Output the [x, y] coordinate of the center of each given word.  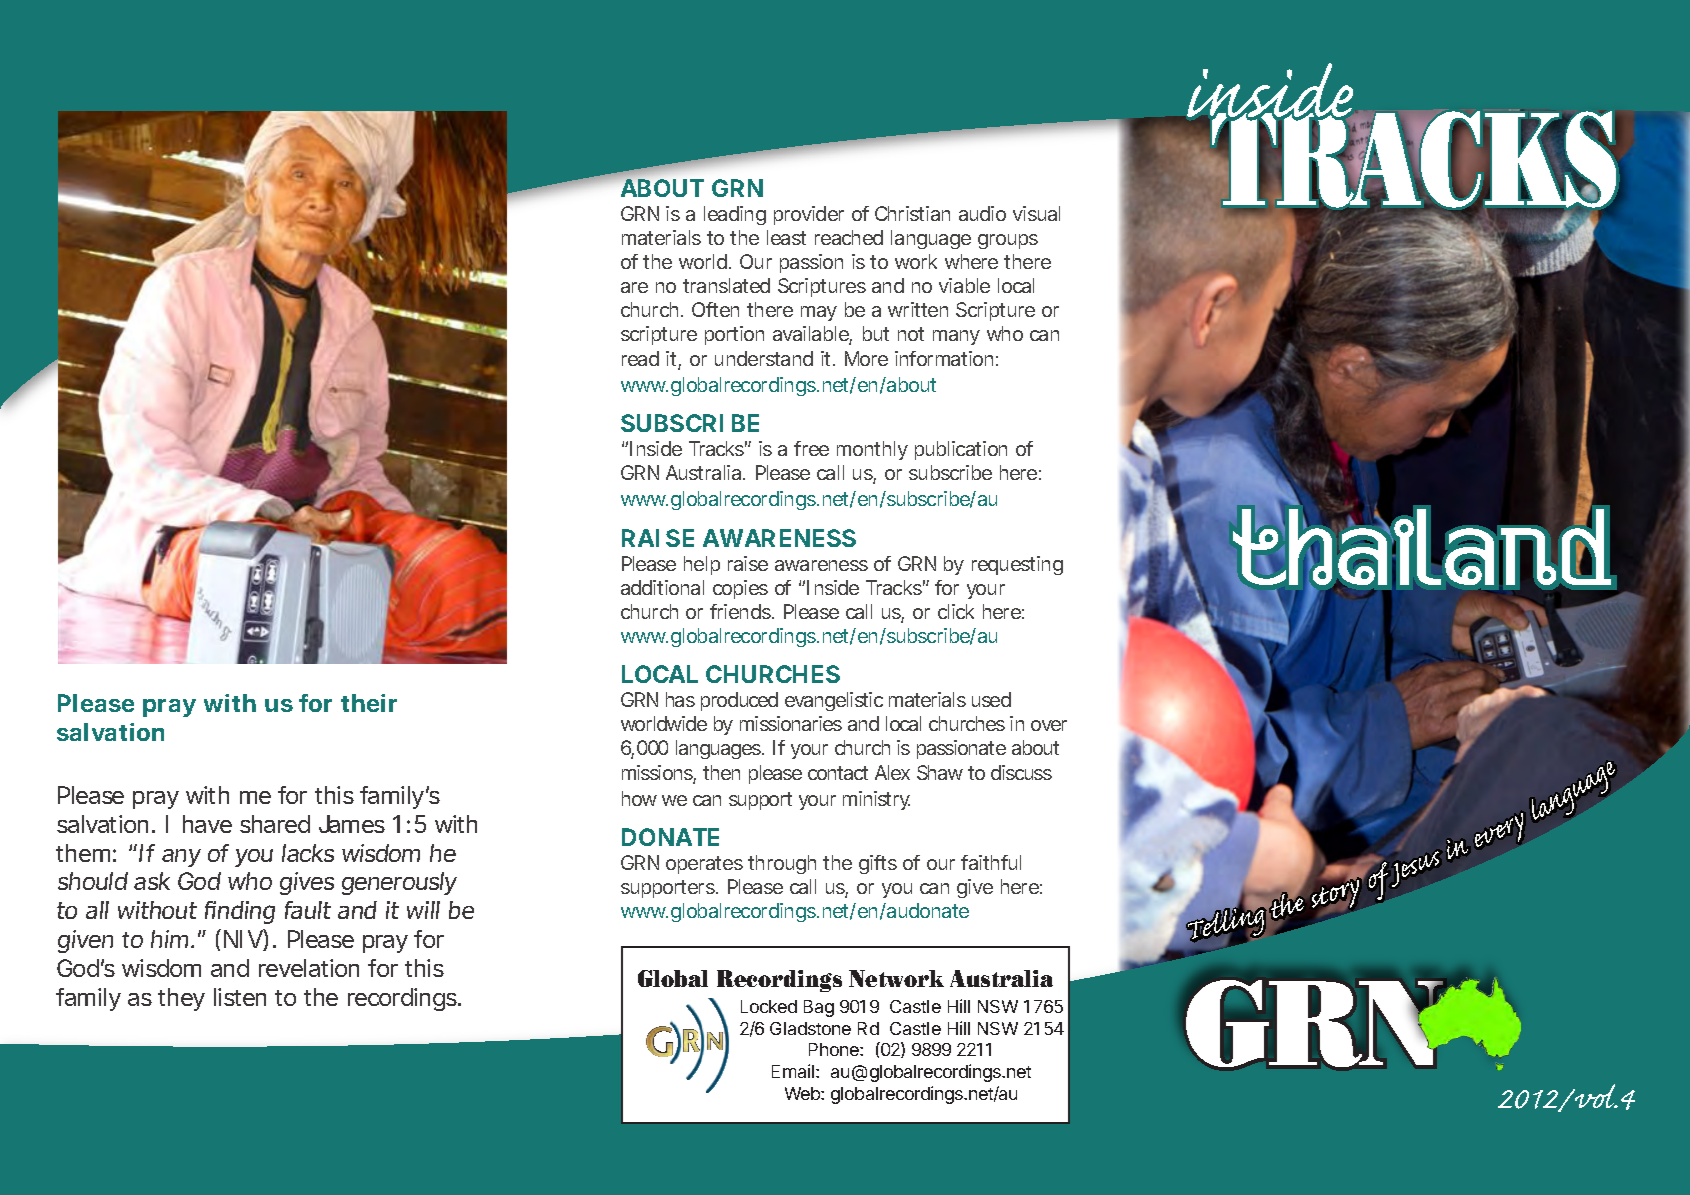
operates [704, 865]
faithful [991, 862]
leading [735, 215]
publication [961, 450]
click [956, 611]
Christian [912, 213]
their [369, 703]
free [811, 448]
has [680, 699]
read [640, 358]
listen [240, 997]
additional [662, 587]
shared [275, 824]
